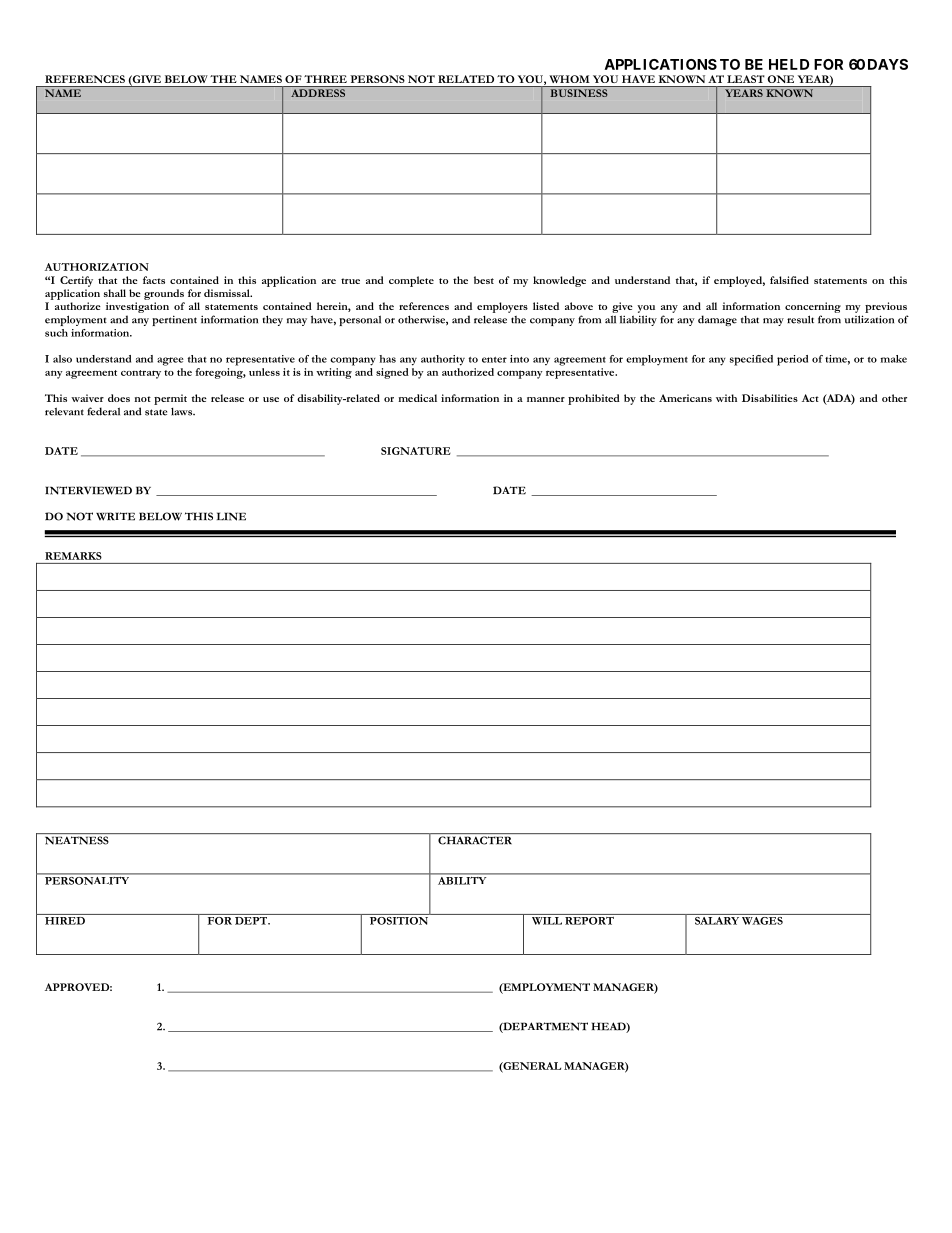  What do you see at coordinates (484, 280) in the document?
I see `best` at bounding box center [484, 280].
